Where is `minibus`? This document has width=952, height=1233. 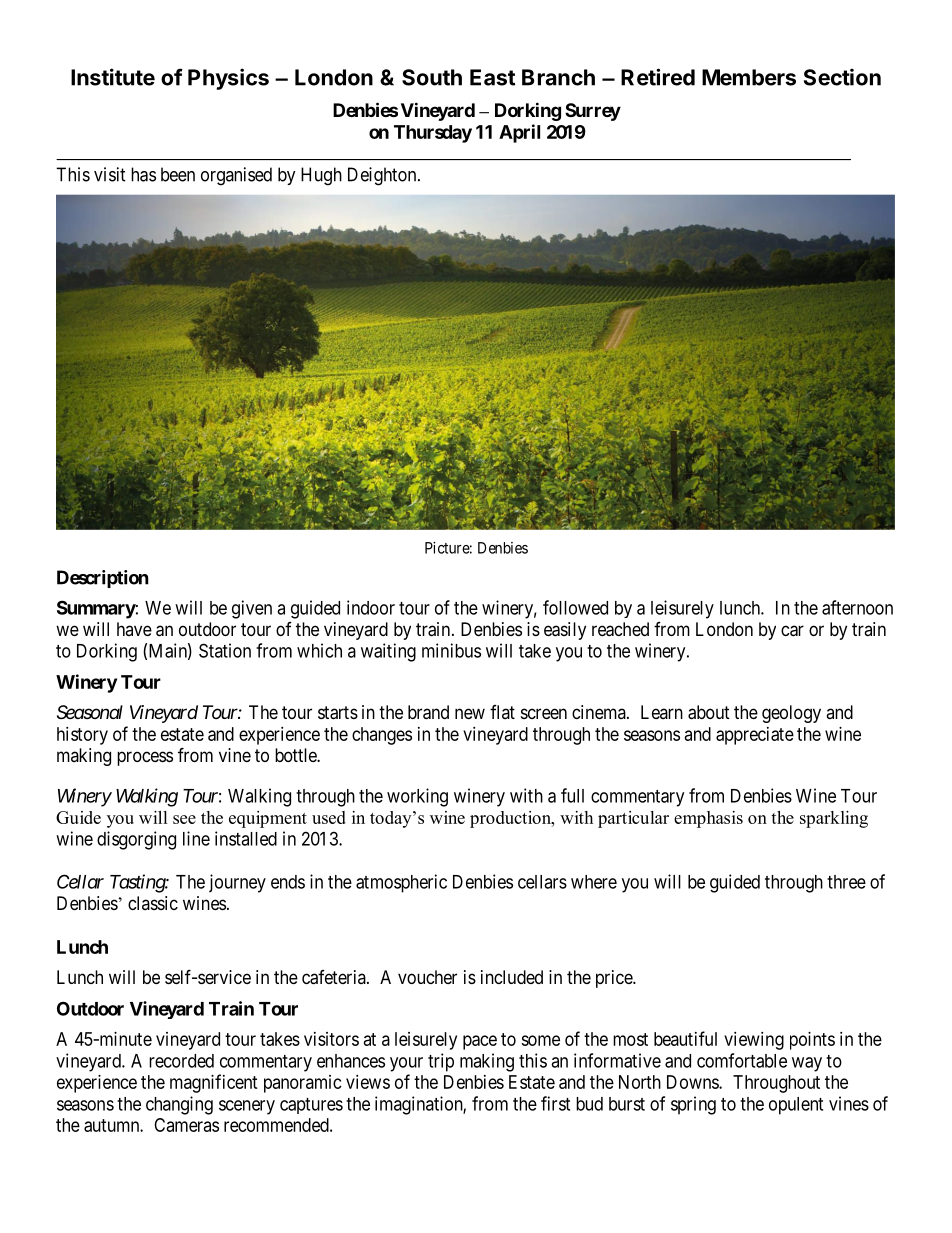 minibus is located at coordinates (451, 650).
